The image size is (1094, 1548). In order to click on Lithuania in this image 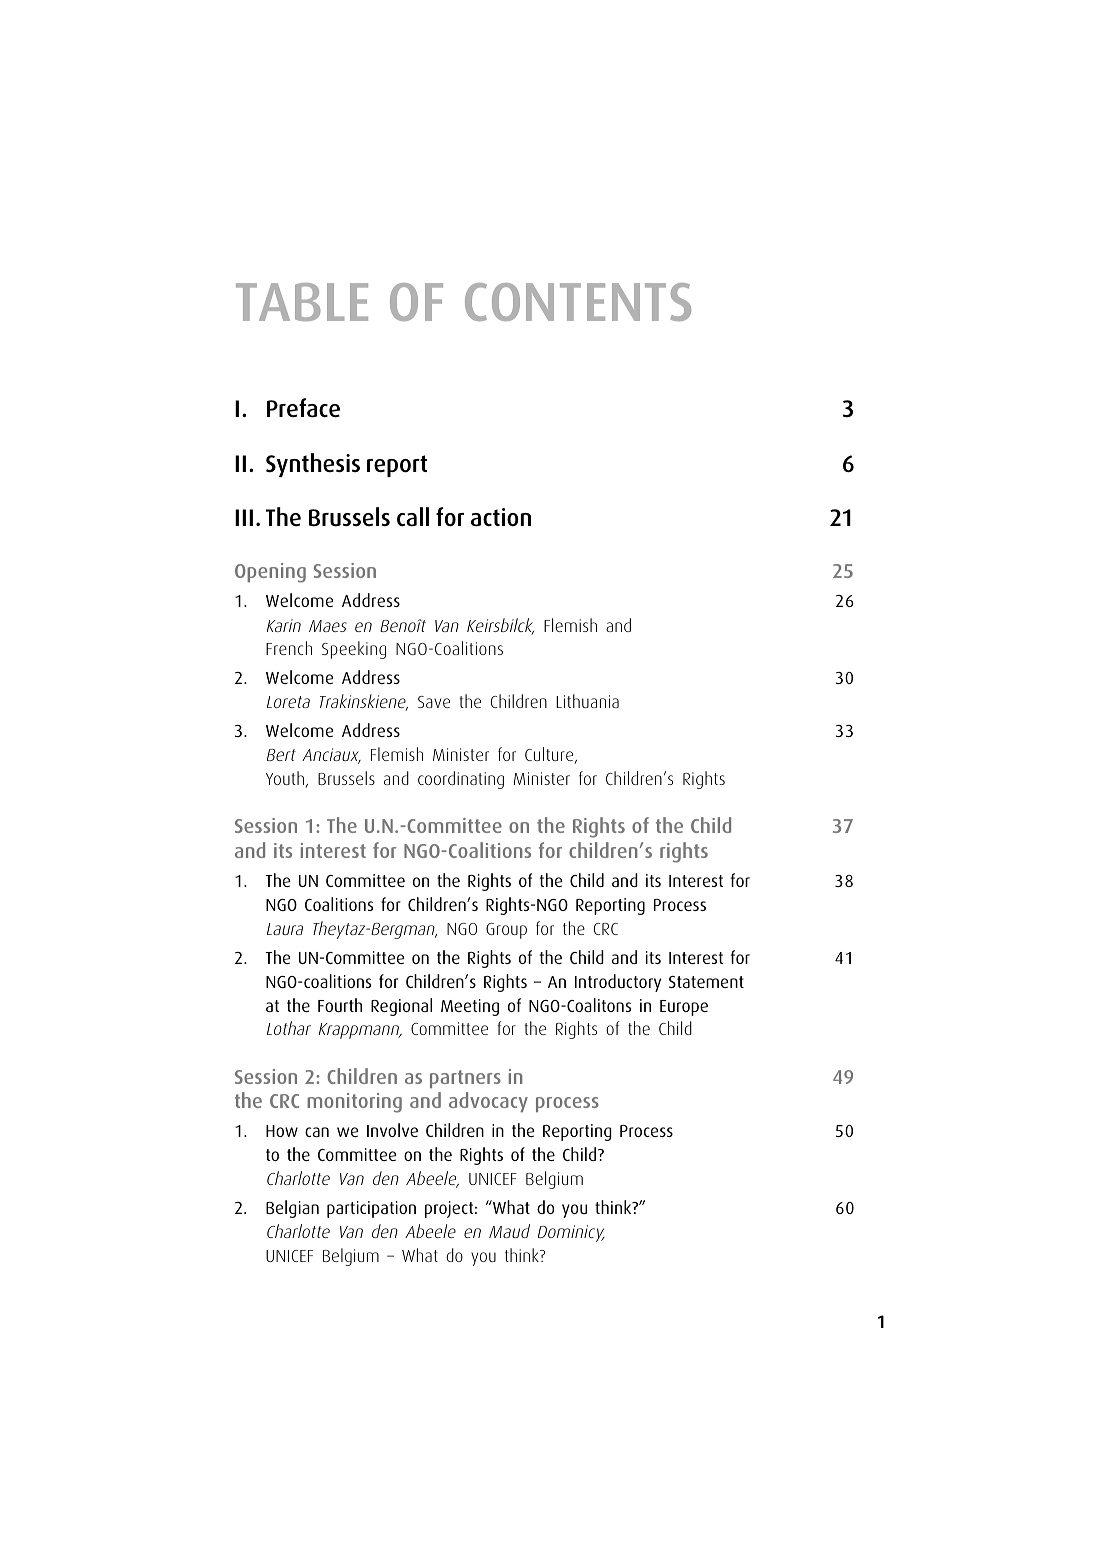, I will do `click(587, 701)`.
